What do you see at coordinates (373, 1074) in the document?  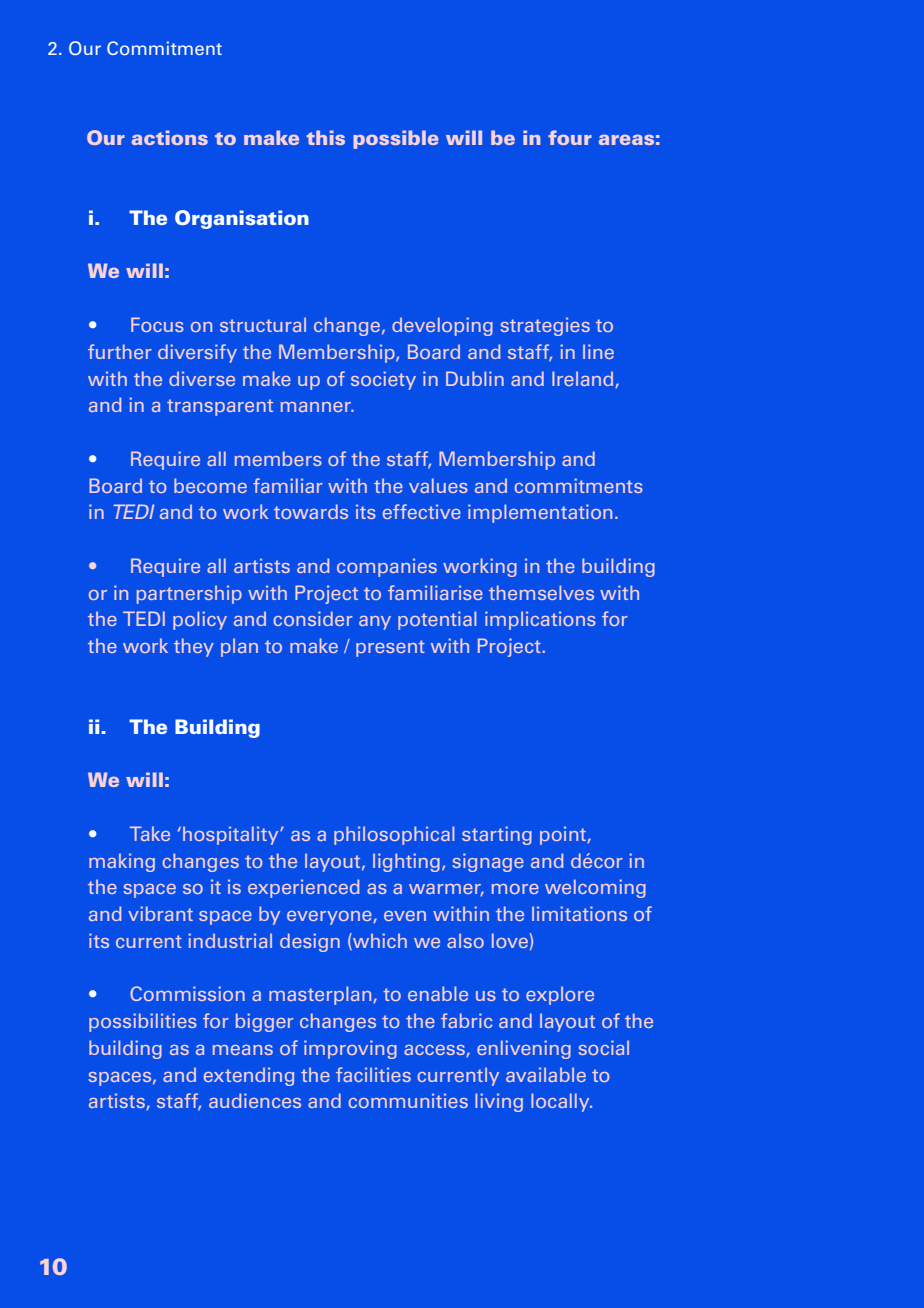 I see `facilities` at bounding box center [373, 1074].
